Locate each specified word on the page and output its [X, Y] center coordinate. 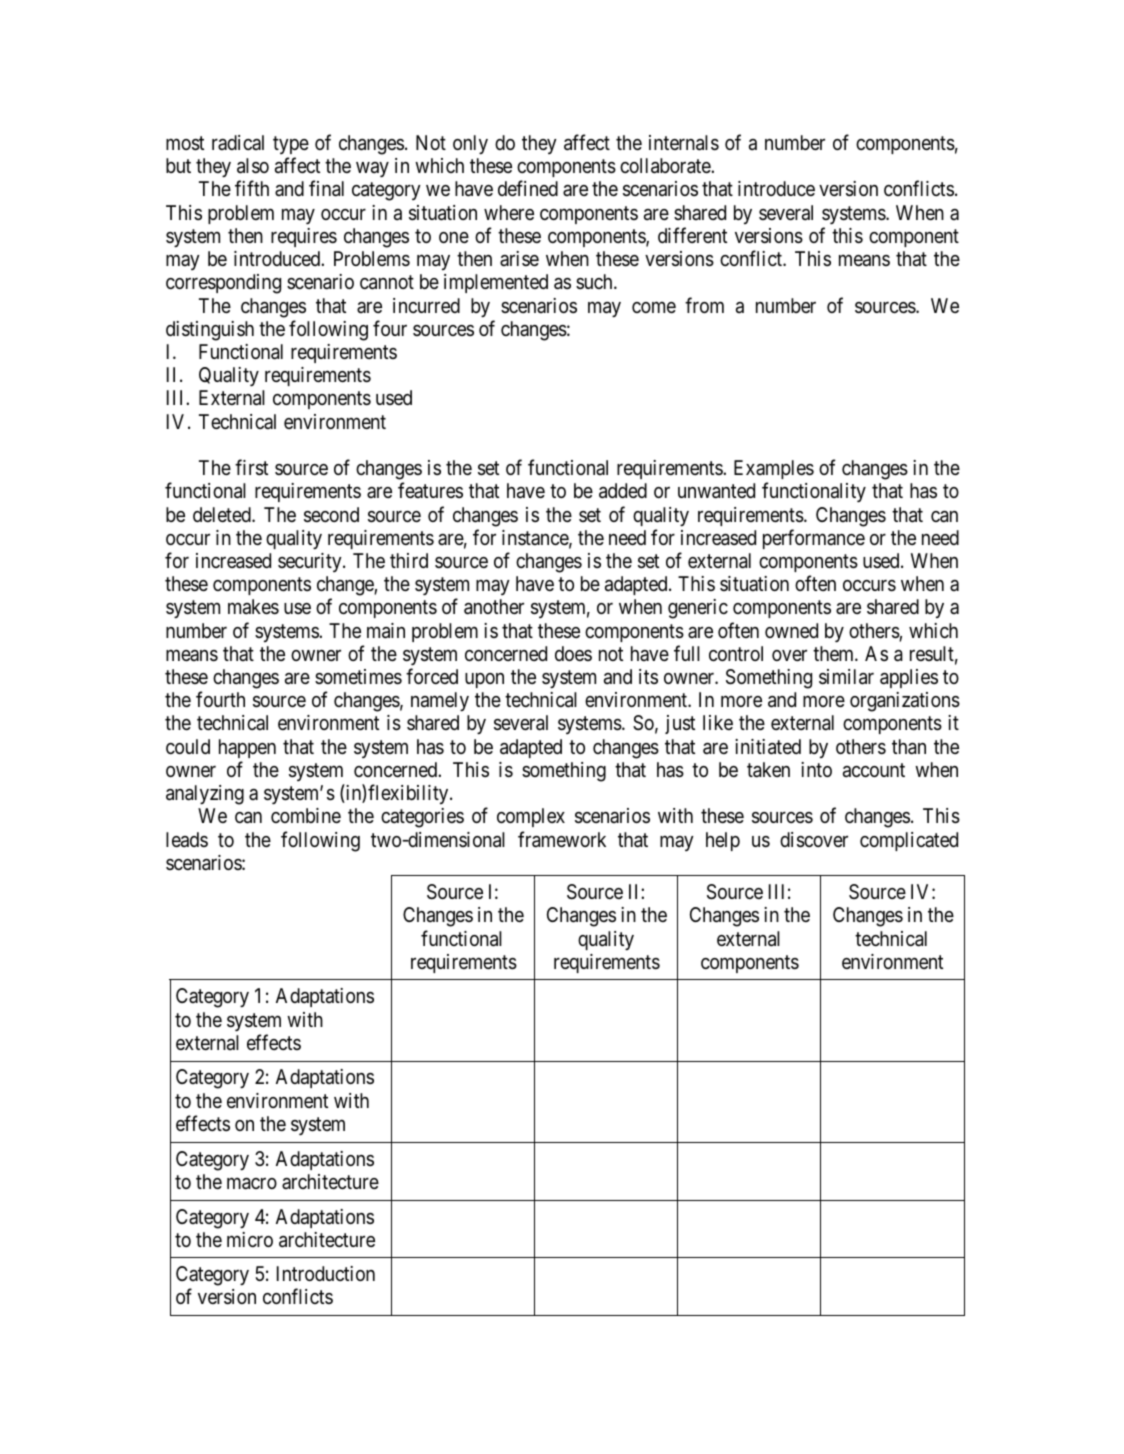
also [253, 166]
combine [306, 815]
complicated [909, 841]
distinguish [210, 331]
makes [253, 607]
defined [528, 188]
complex [531, 817]
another [494, 607]
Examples [774, 469]
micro [250, 1239]
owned [791, 630]
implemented [496, 283]
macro [252, 1184]
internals [684, 143]
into [816, 769]
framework [562, 839]
